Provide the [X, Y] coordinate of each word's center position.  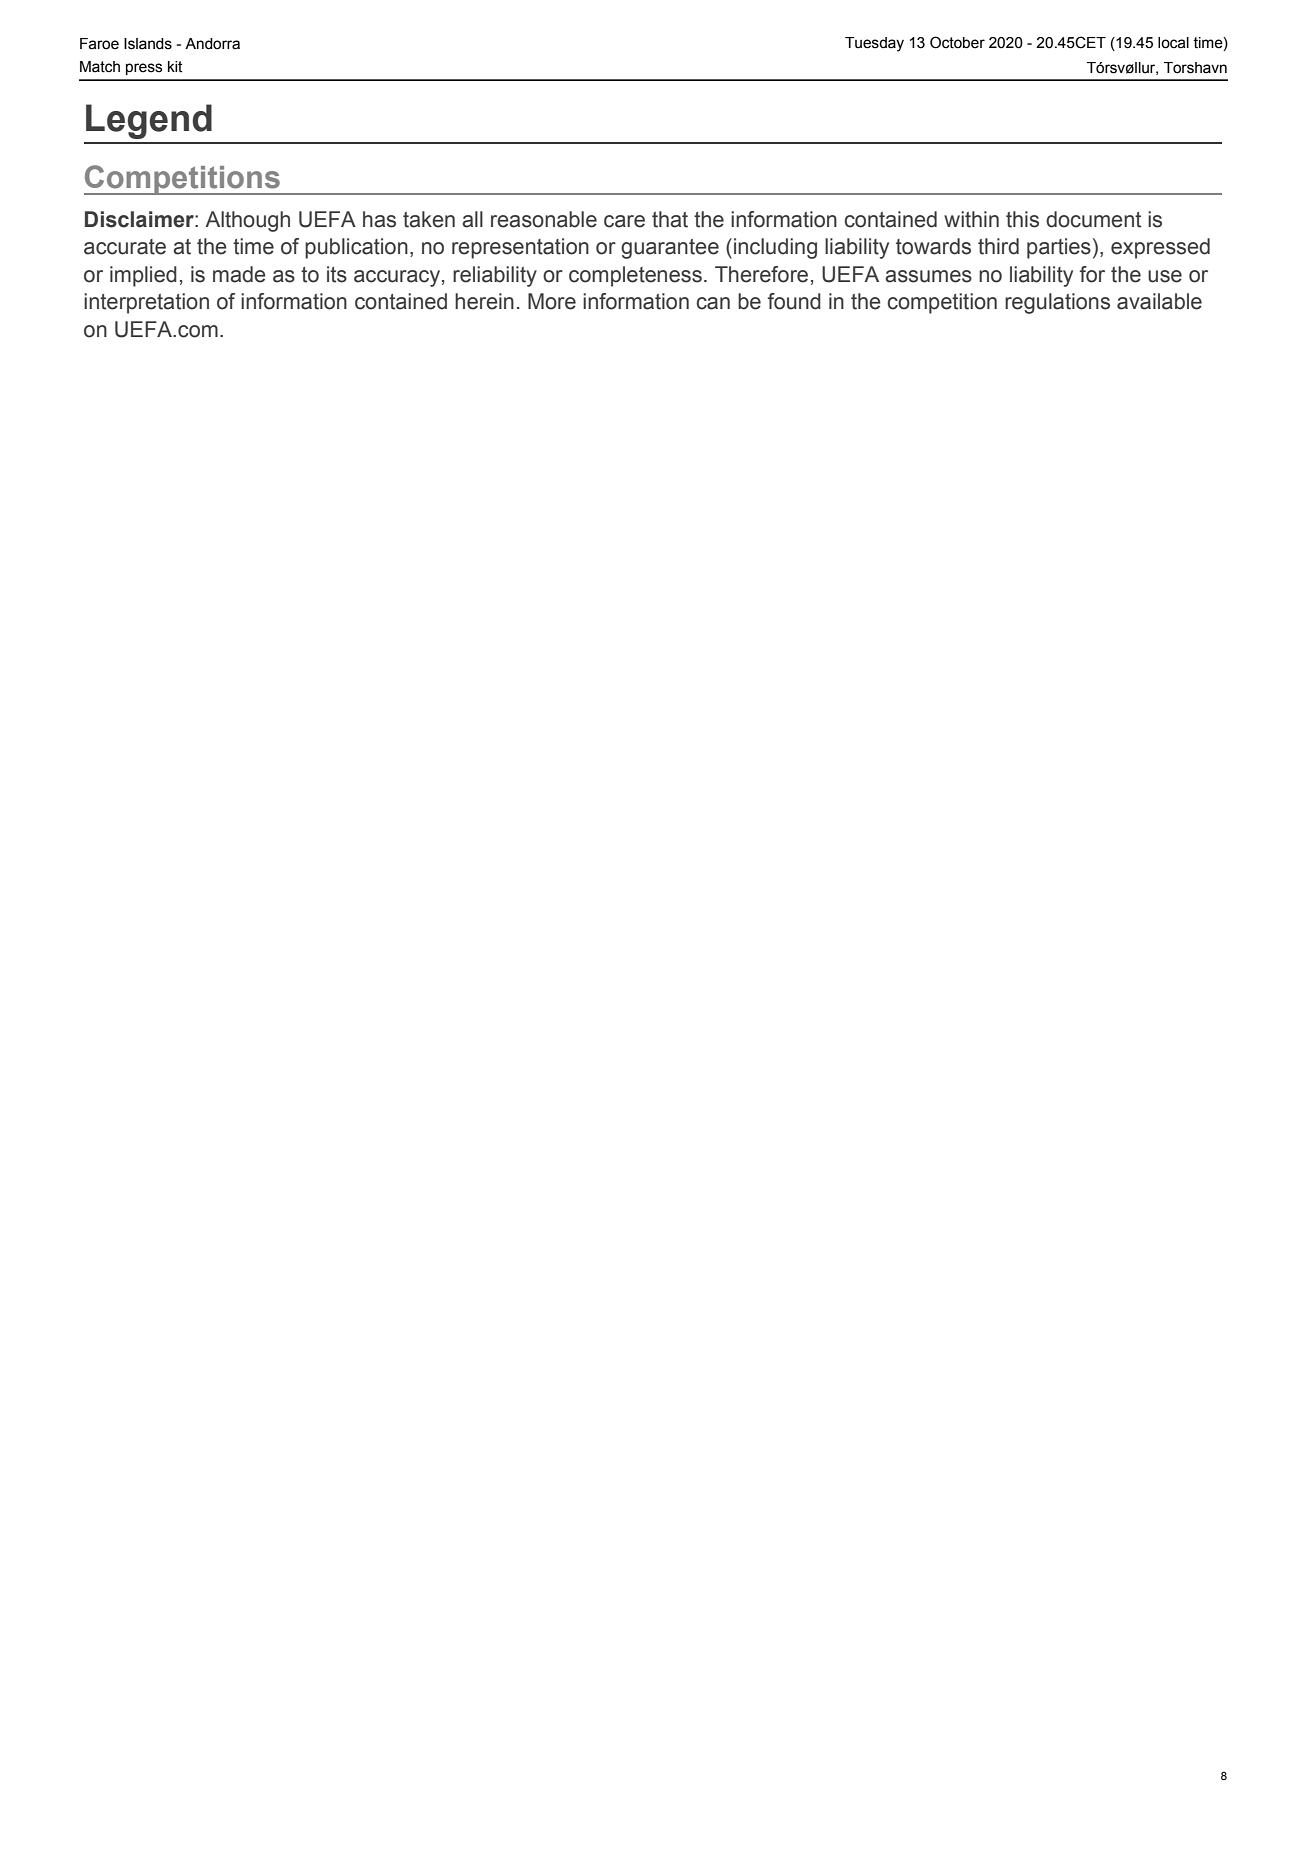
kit [175, 67]
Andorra [212, 44]
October [957, 42]
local [1173, 43]
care [624, 221]
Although [247, 221]
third [998, 246]
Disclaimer [140, 219]
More [552, 301]
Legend [149, 121]
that [670, 219]
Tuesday [874, 44]
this [1022, 219]
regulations [1057, 303]
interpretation [146, 303]
